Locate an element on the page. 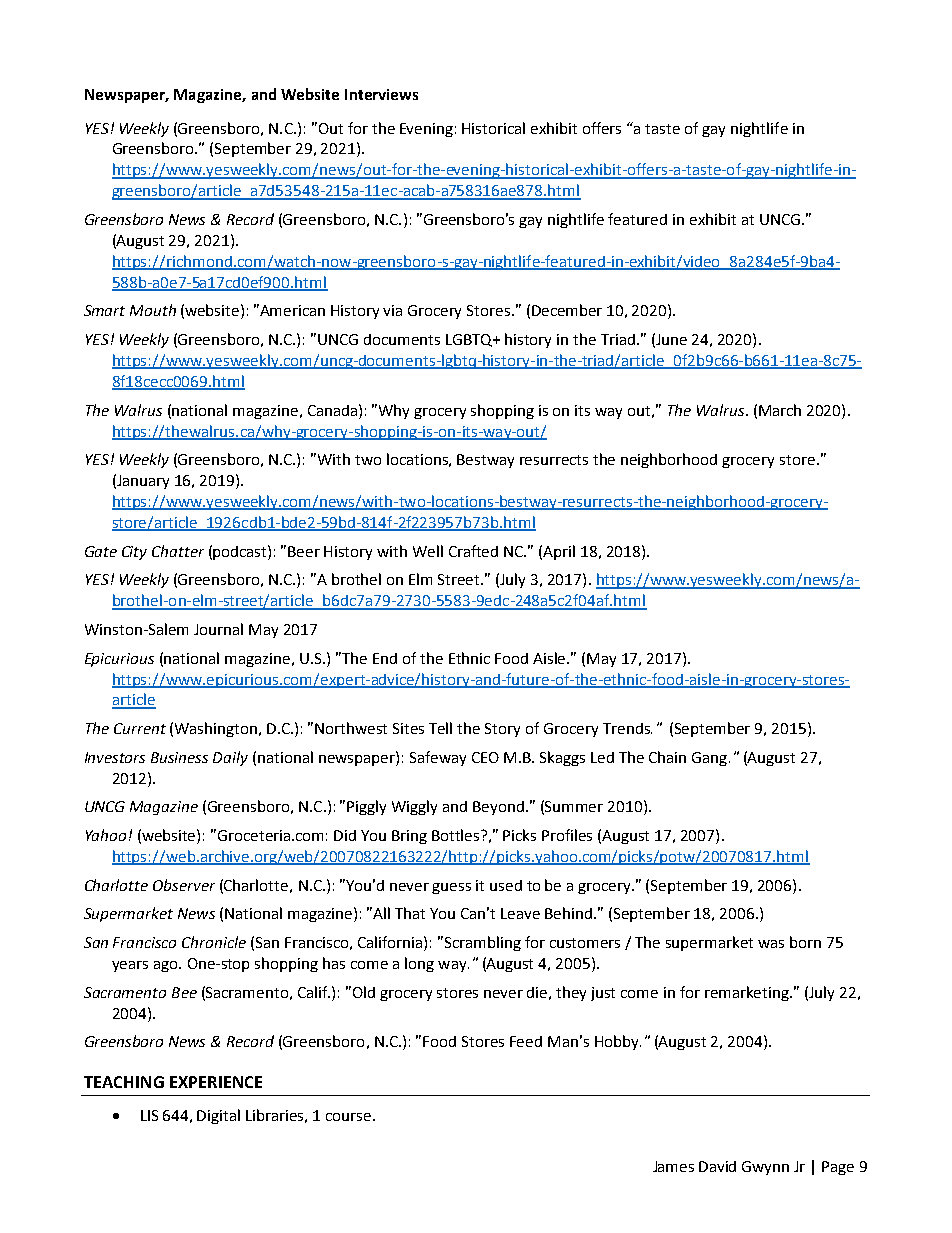 The height and width of the image is (1233, 952). Business is located at coordinates (179, 757).
